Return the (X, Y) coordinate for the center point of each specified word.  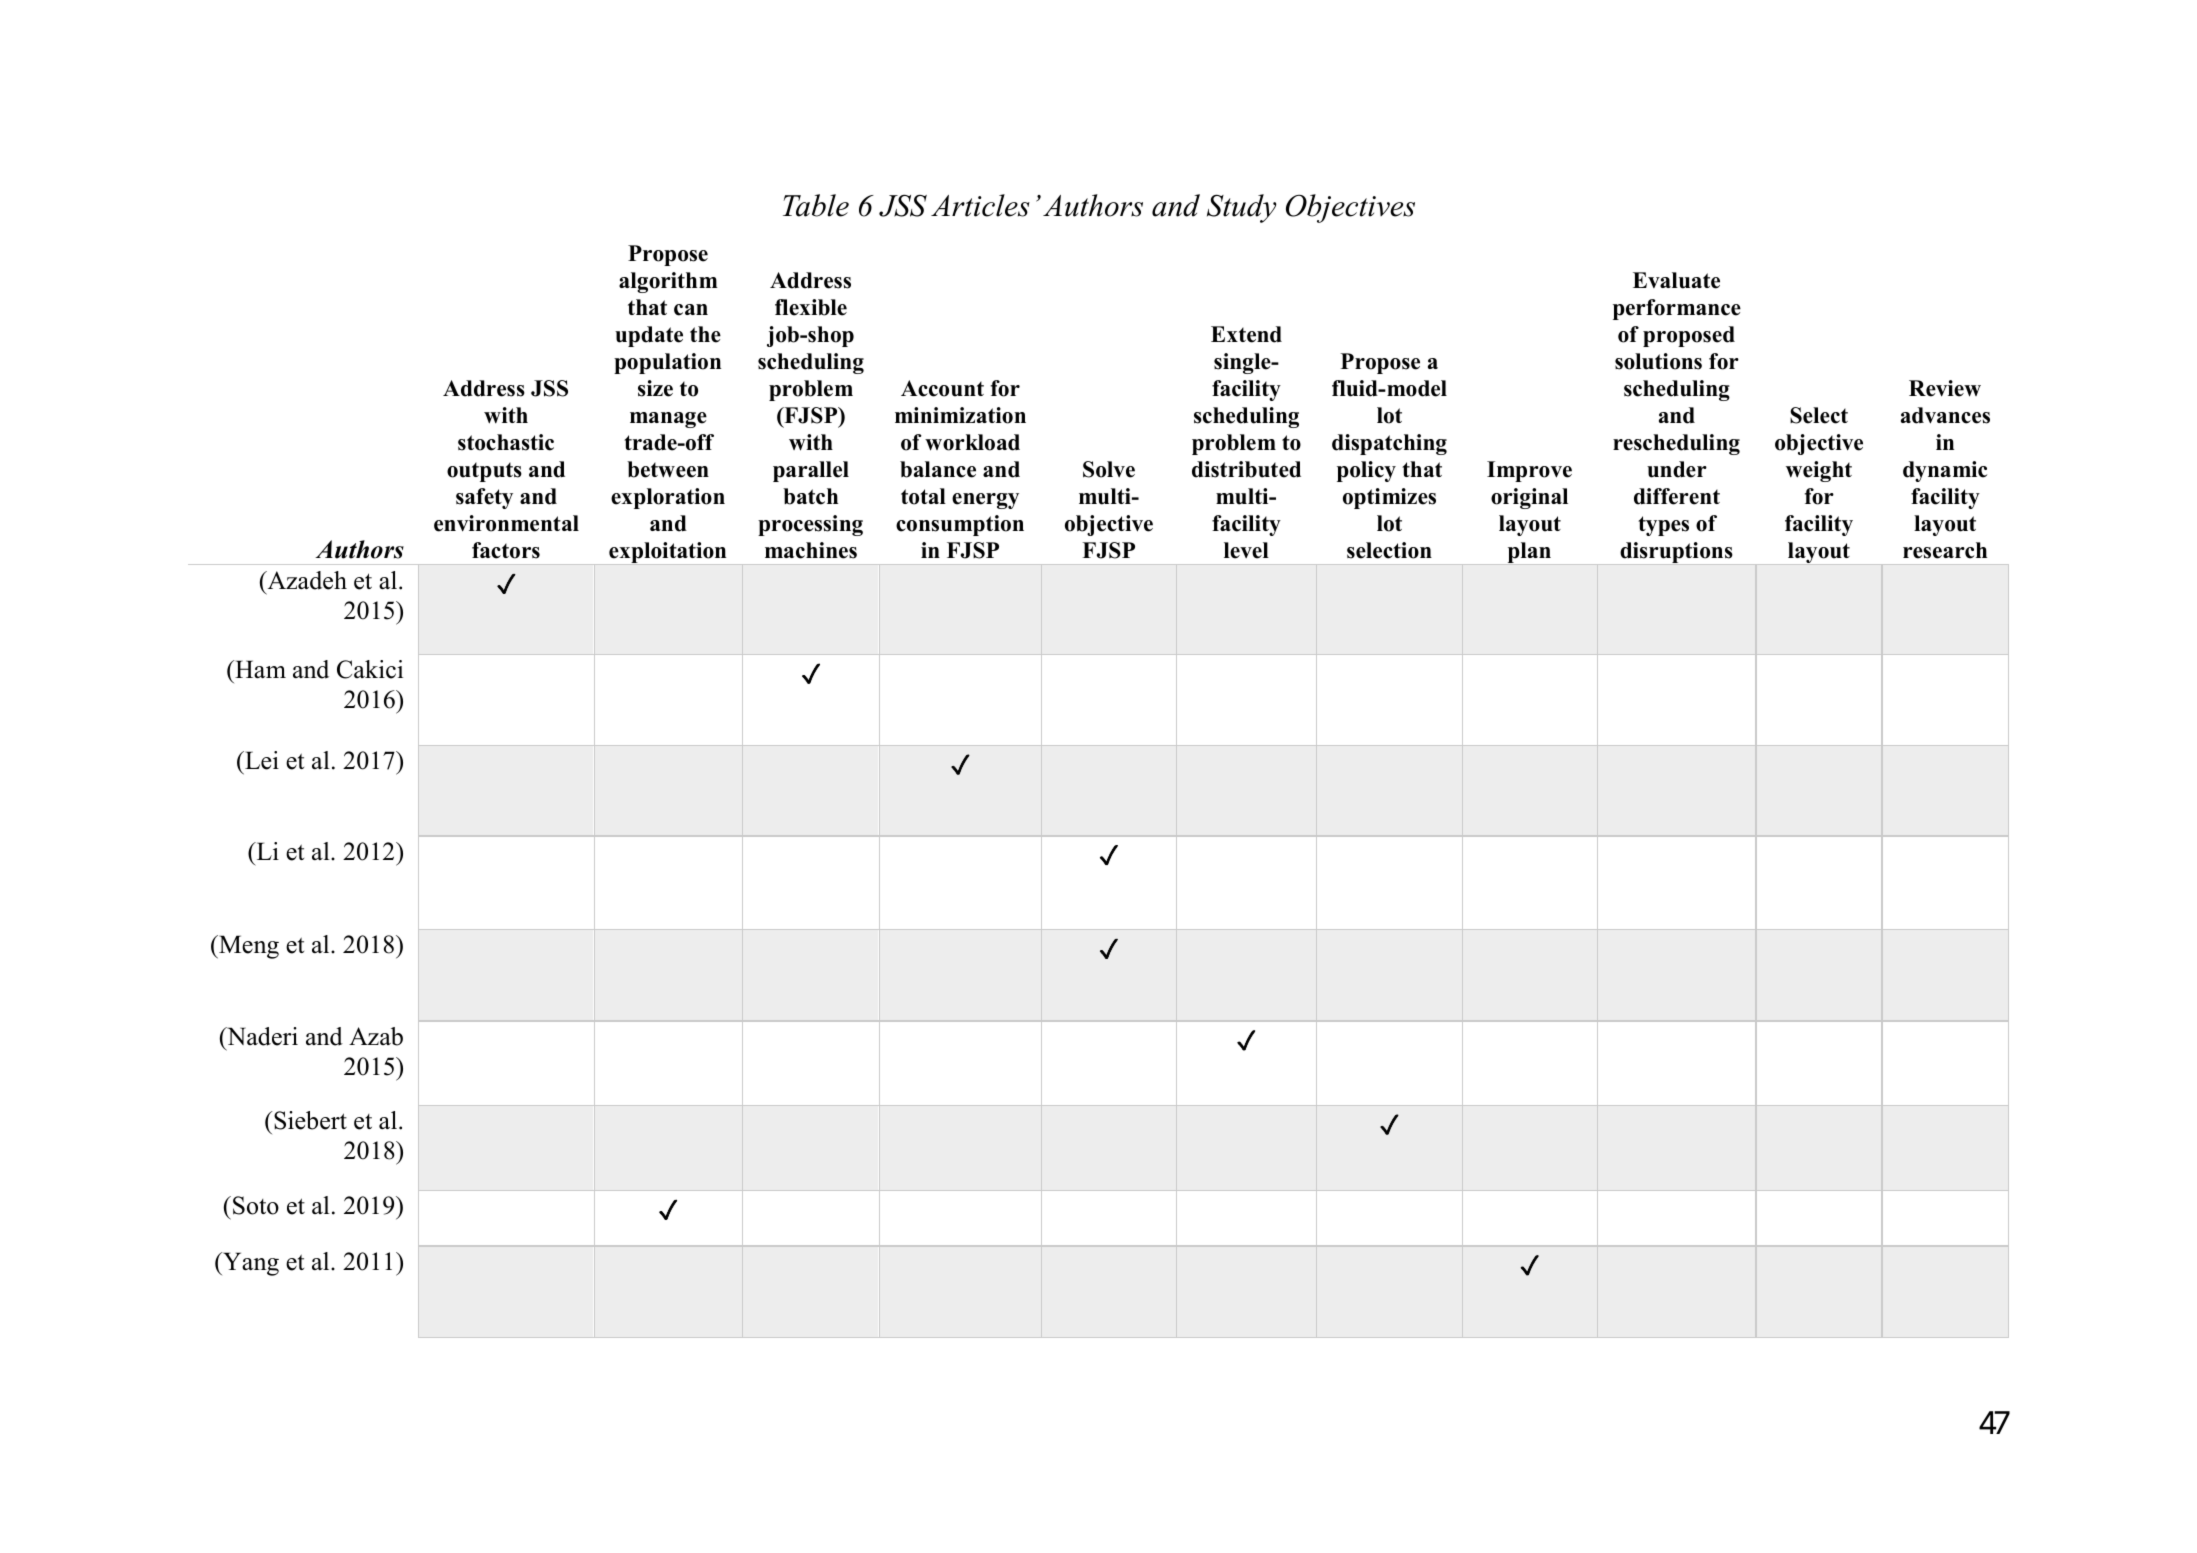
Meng (248, 947)
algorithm (668, 282)
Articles (980, 205)
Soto (256, 1205)
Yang (250, 1264)
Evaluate (1676, 280)
